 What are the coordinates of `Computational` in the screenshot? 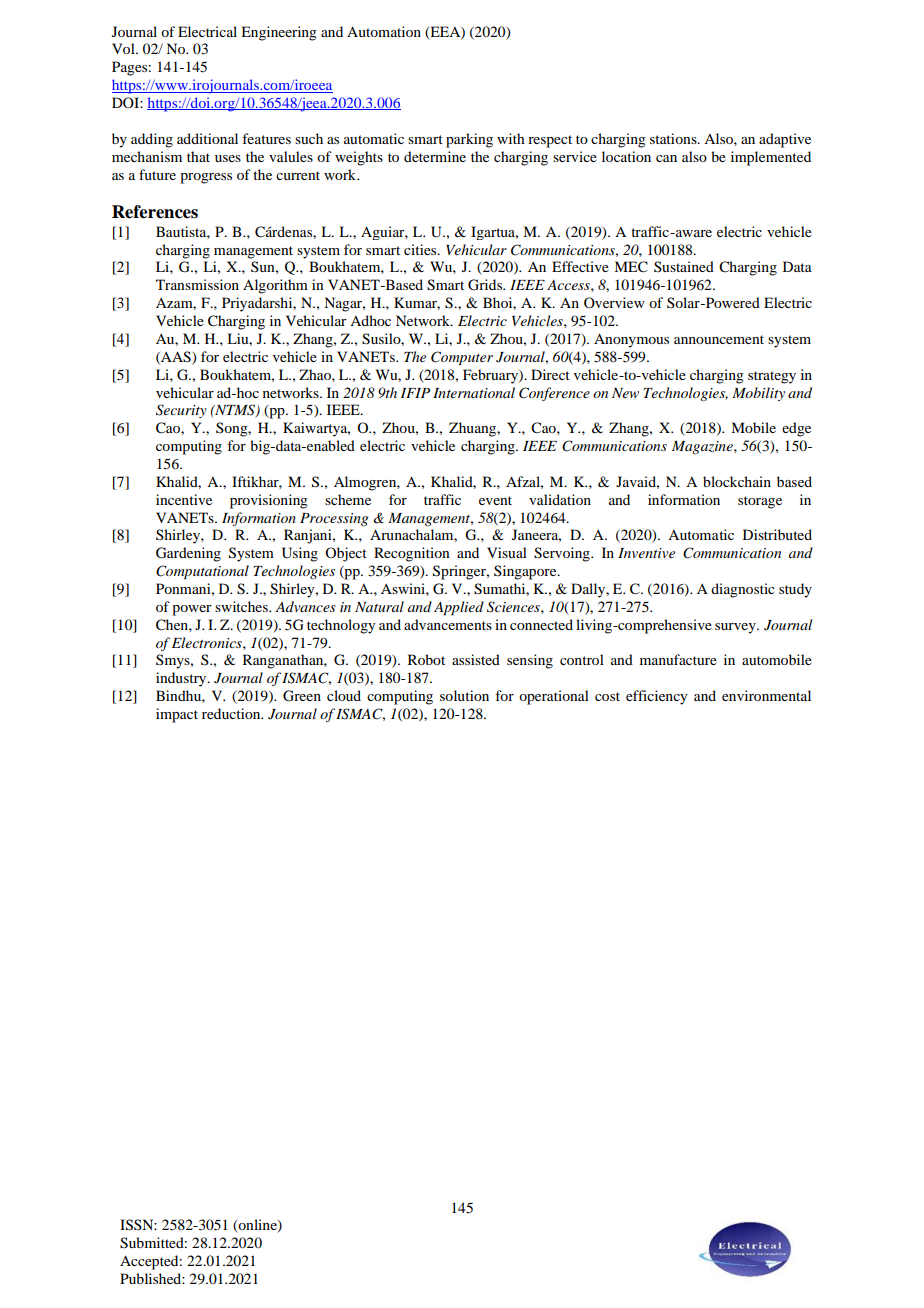 It's located at (202, 572).
